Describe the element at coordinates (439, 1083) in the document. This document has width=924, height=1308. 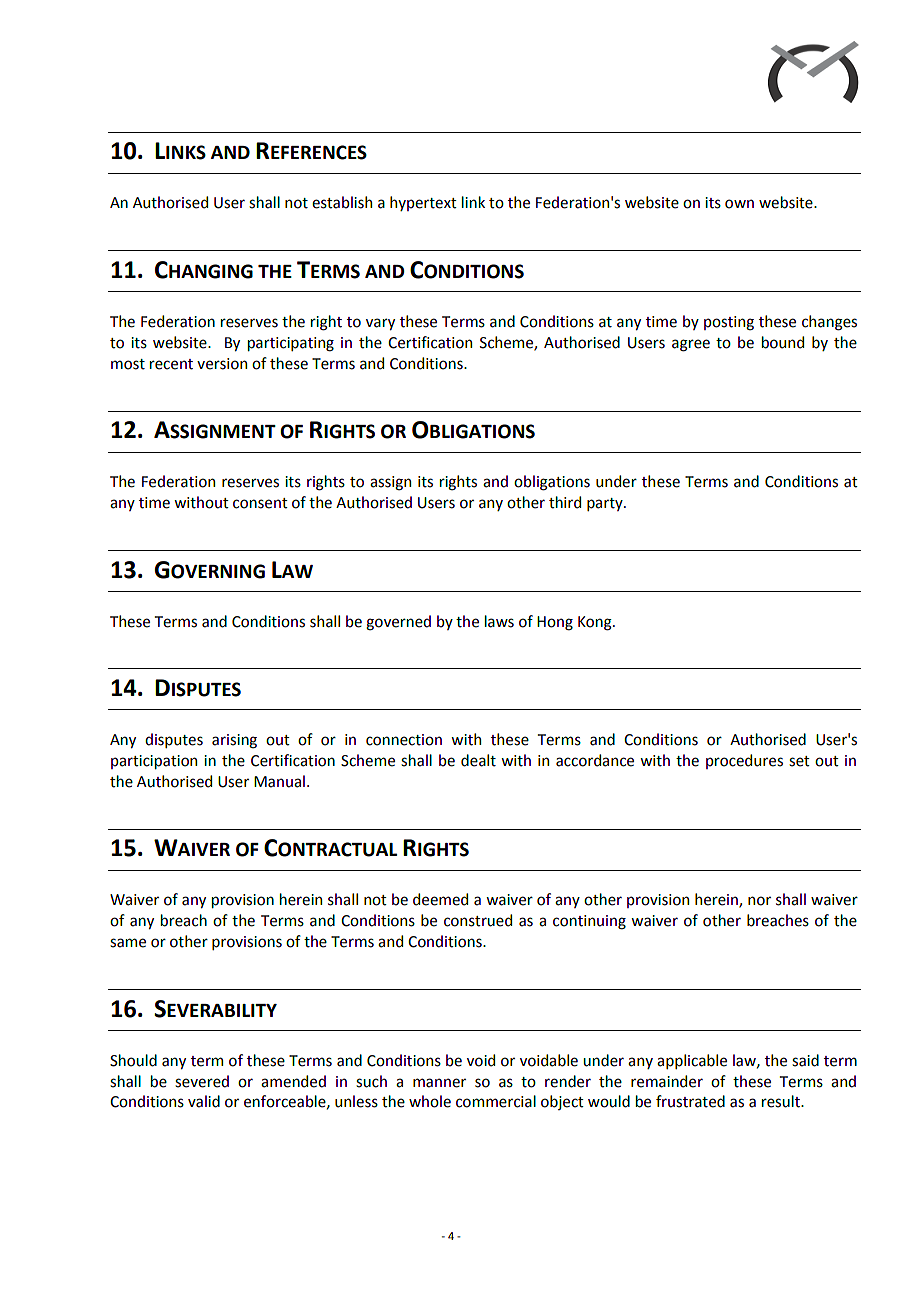
I see `manner` at that location.
